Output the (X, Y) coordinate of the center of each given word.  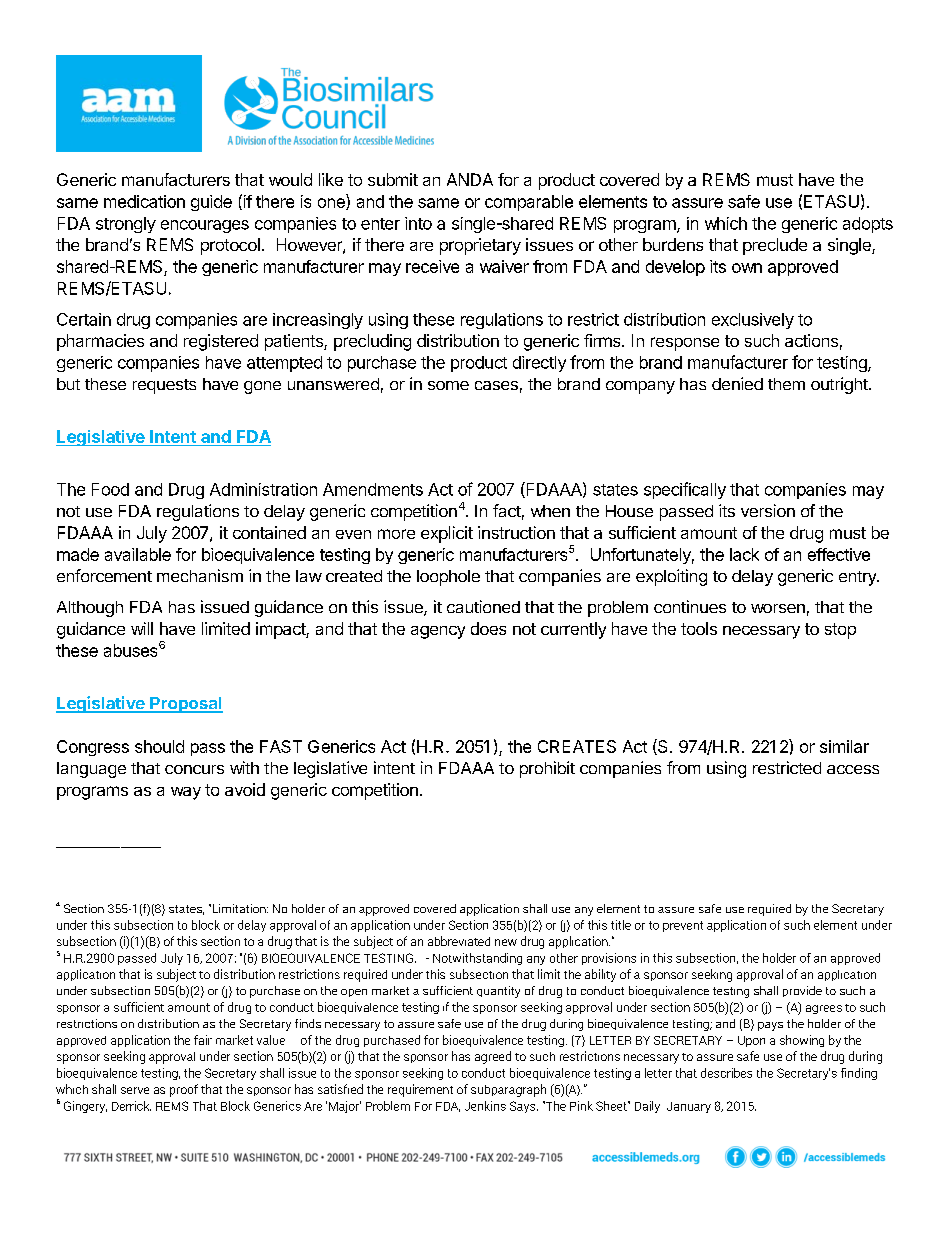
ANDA (470, 179)
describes (726, 1073)
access (853, 769)
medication (144, 201)
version (768, 510)
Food (110, 489)
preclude (775, 246)
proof (184, 1090)
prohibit (547, 769)
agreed (493, 1057)
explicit (447, 534)
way (186, 793)
